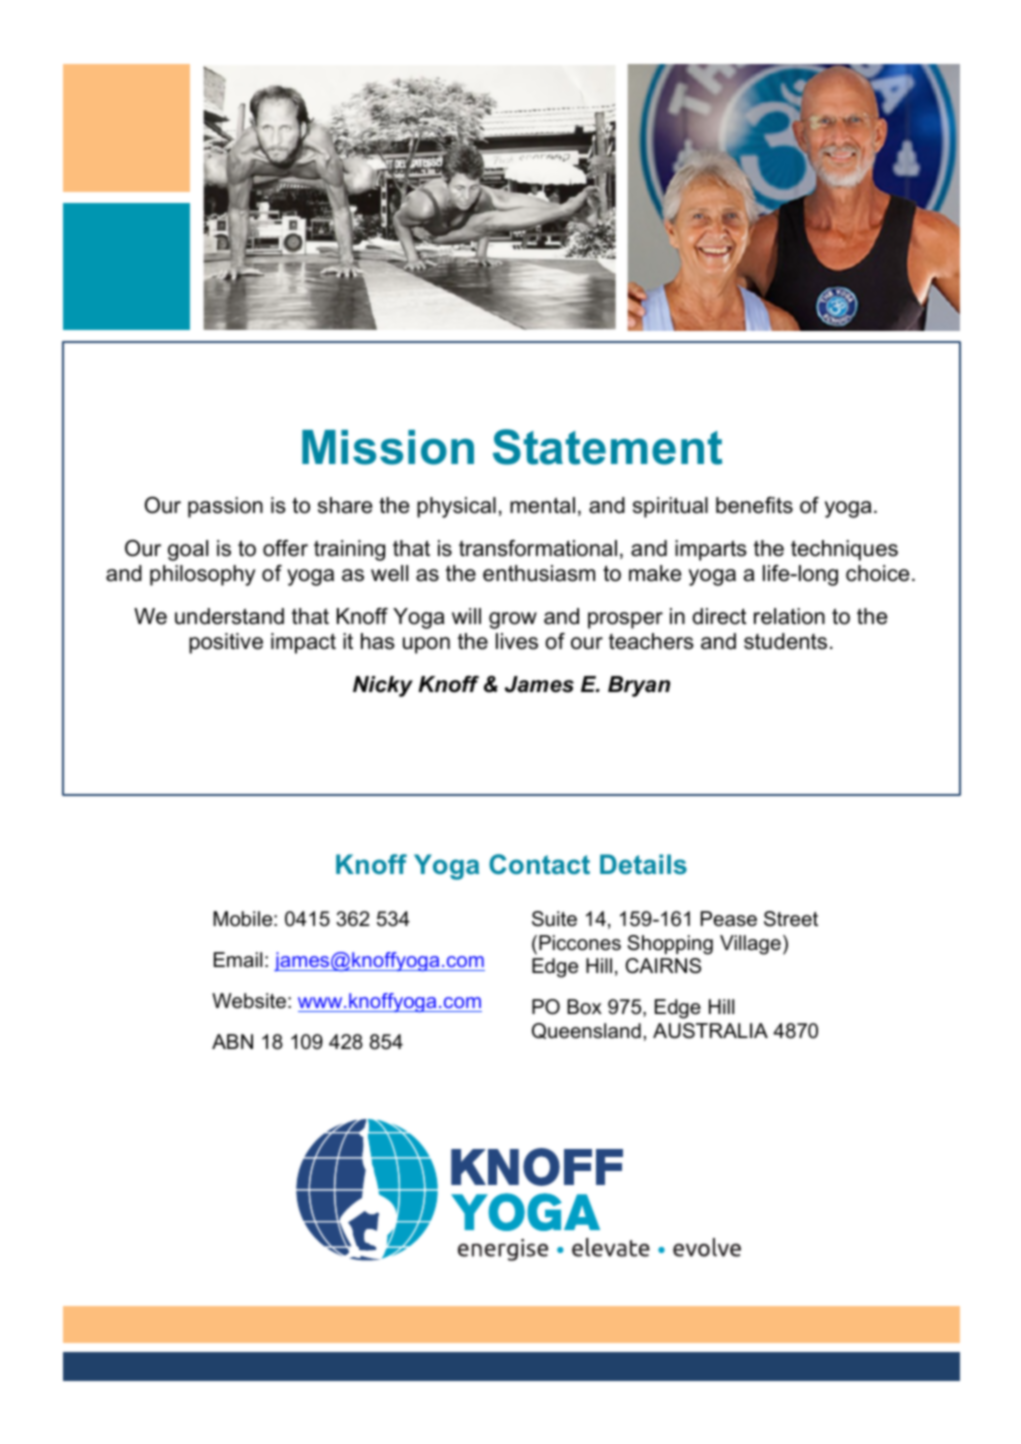 Image resolution: width=1021 pixels, height=1444 pixels. What do you see at coordinates (710, 1031) in the screenshot?
I see `AUSTRALIA` at bounding box center [710, 1031].
